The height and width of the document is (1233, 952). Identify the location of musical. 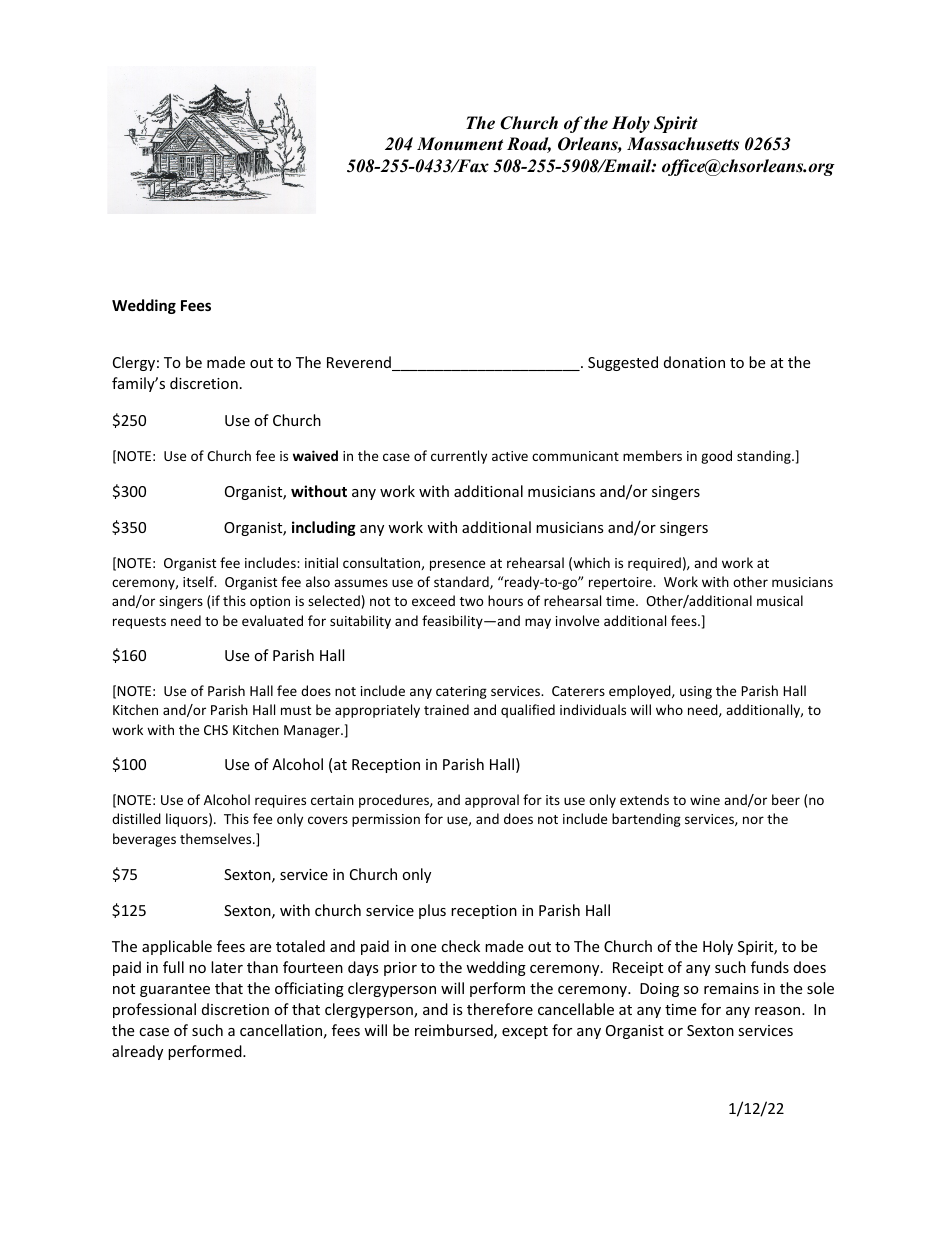
(780, 600).
